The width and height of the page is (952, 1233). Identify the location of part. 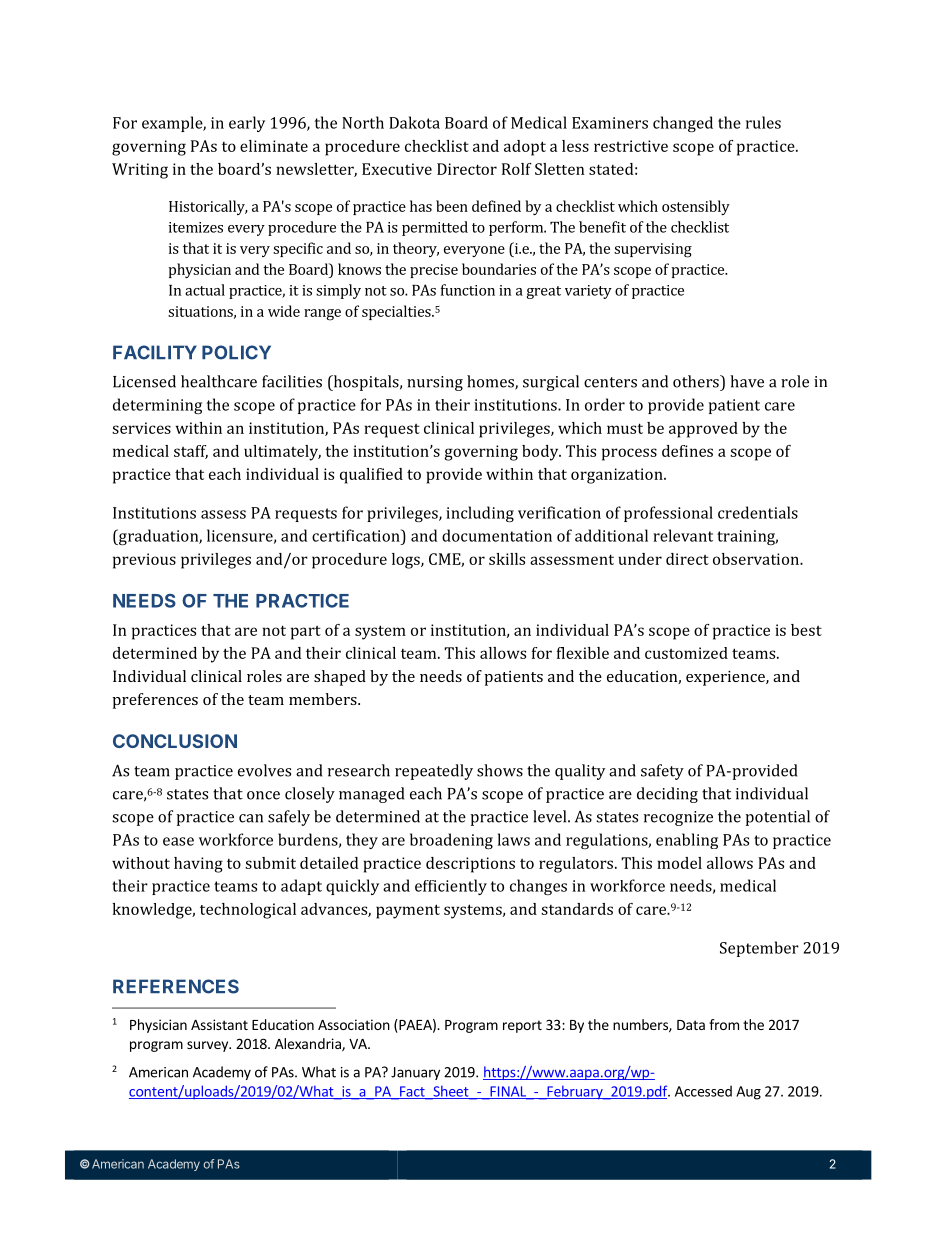
(306, 633).
